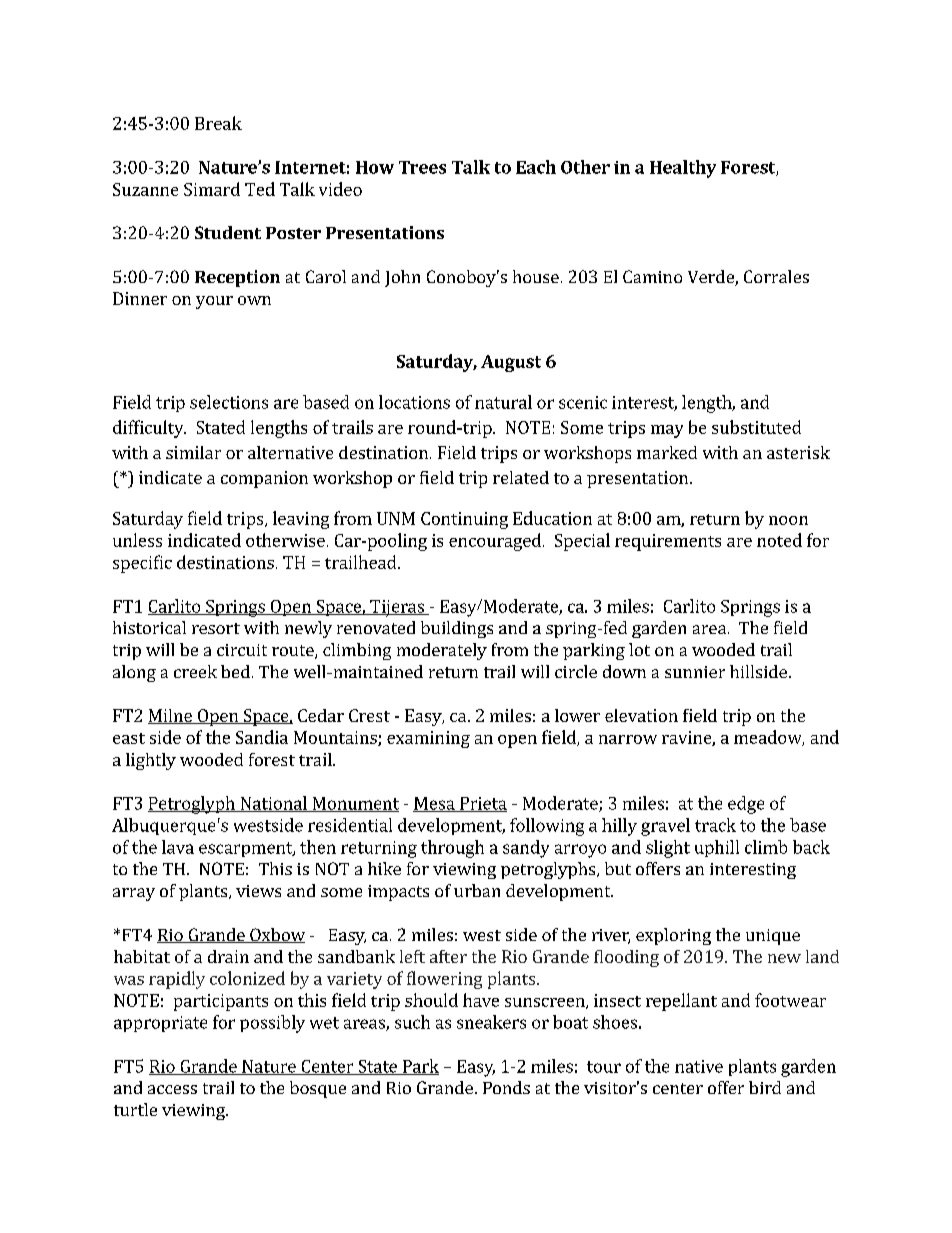 Image resolution: width=952 pixels, height=1233 pixels. Describe the element at coordinates (788, 520) in the screenshot. I see `noon` at that location.
